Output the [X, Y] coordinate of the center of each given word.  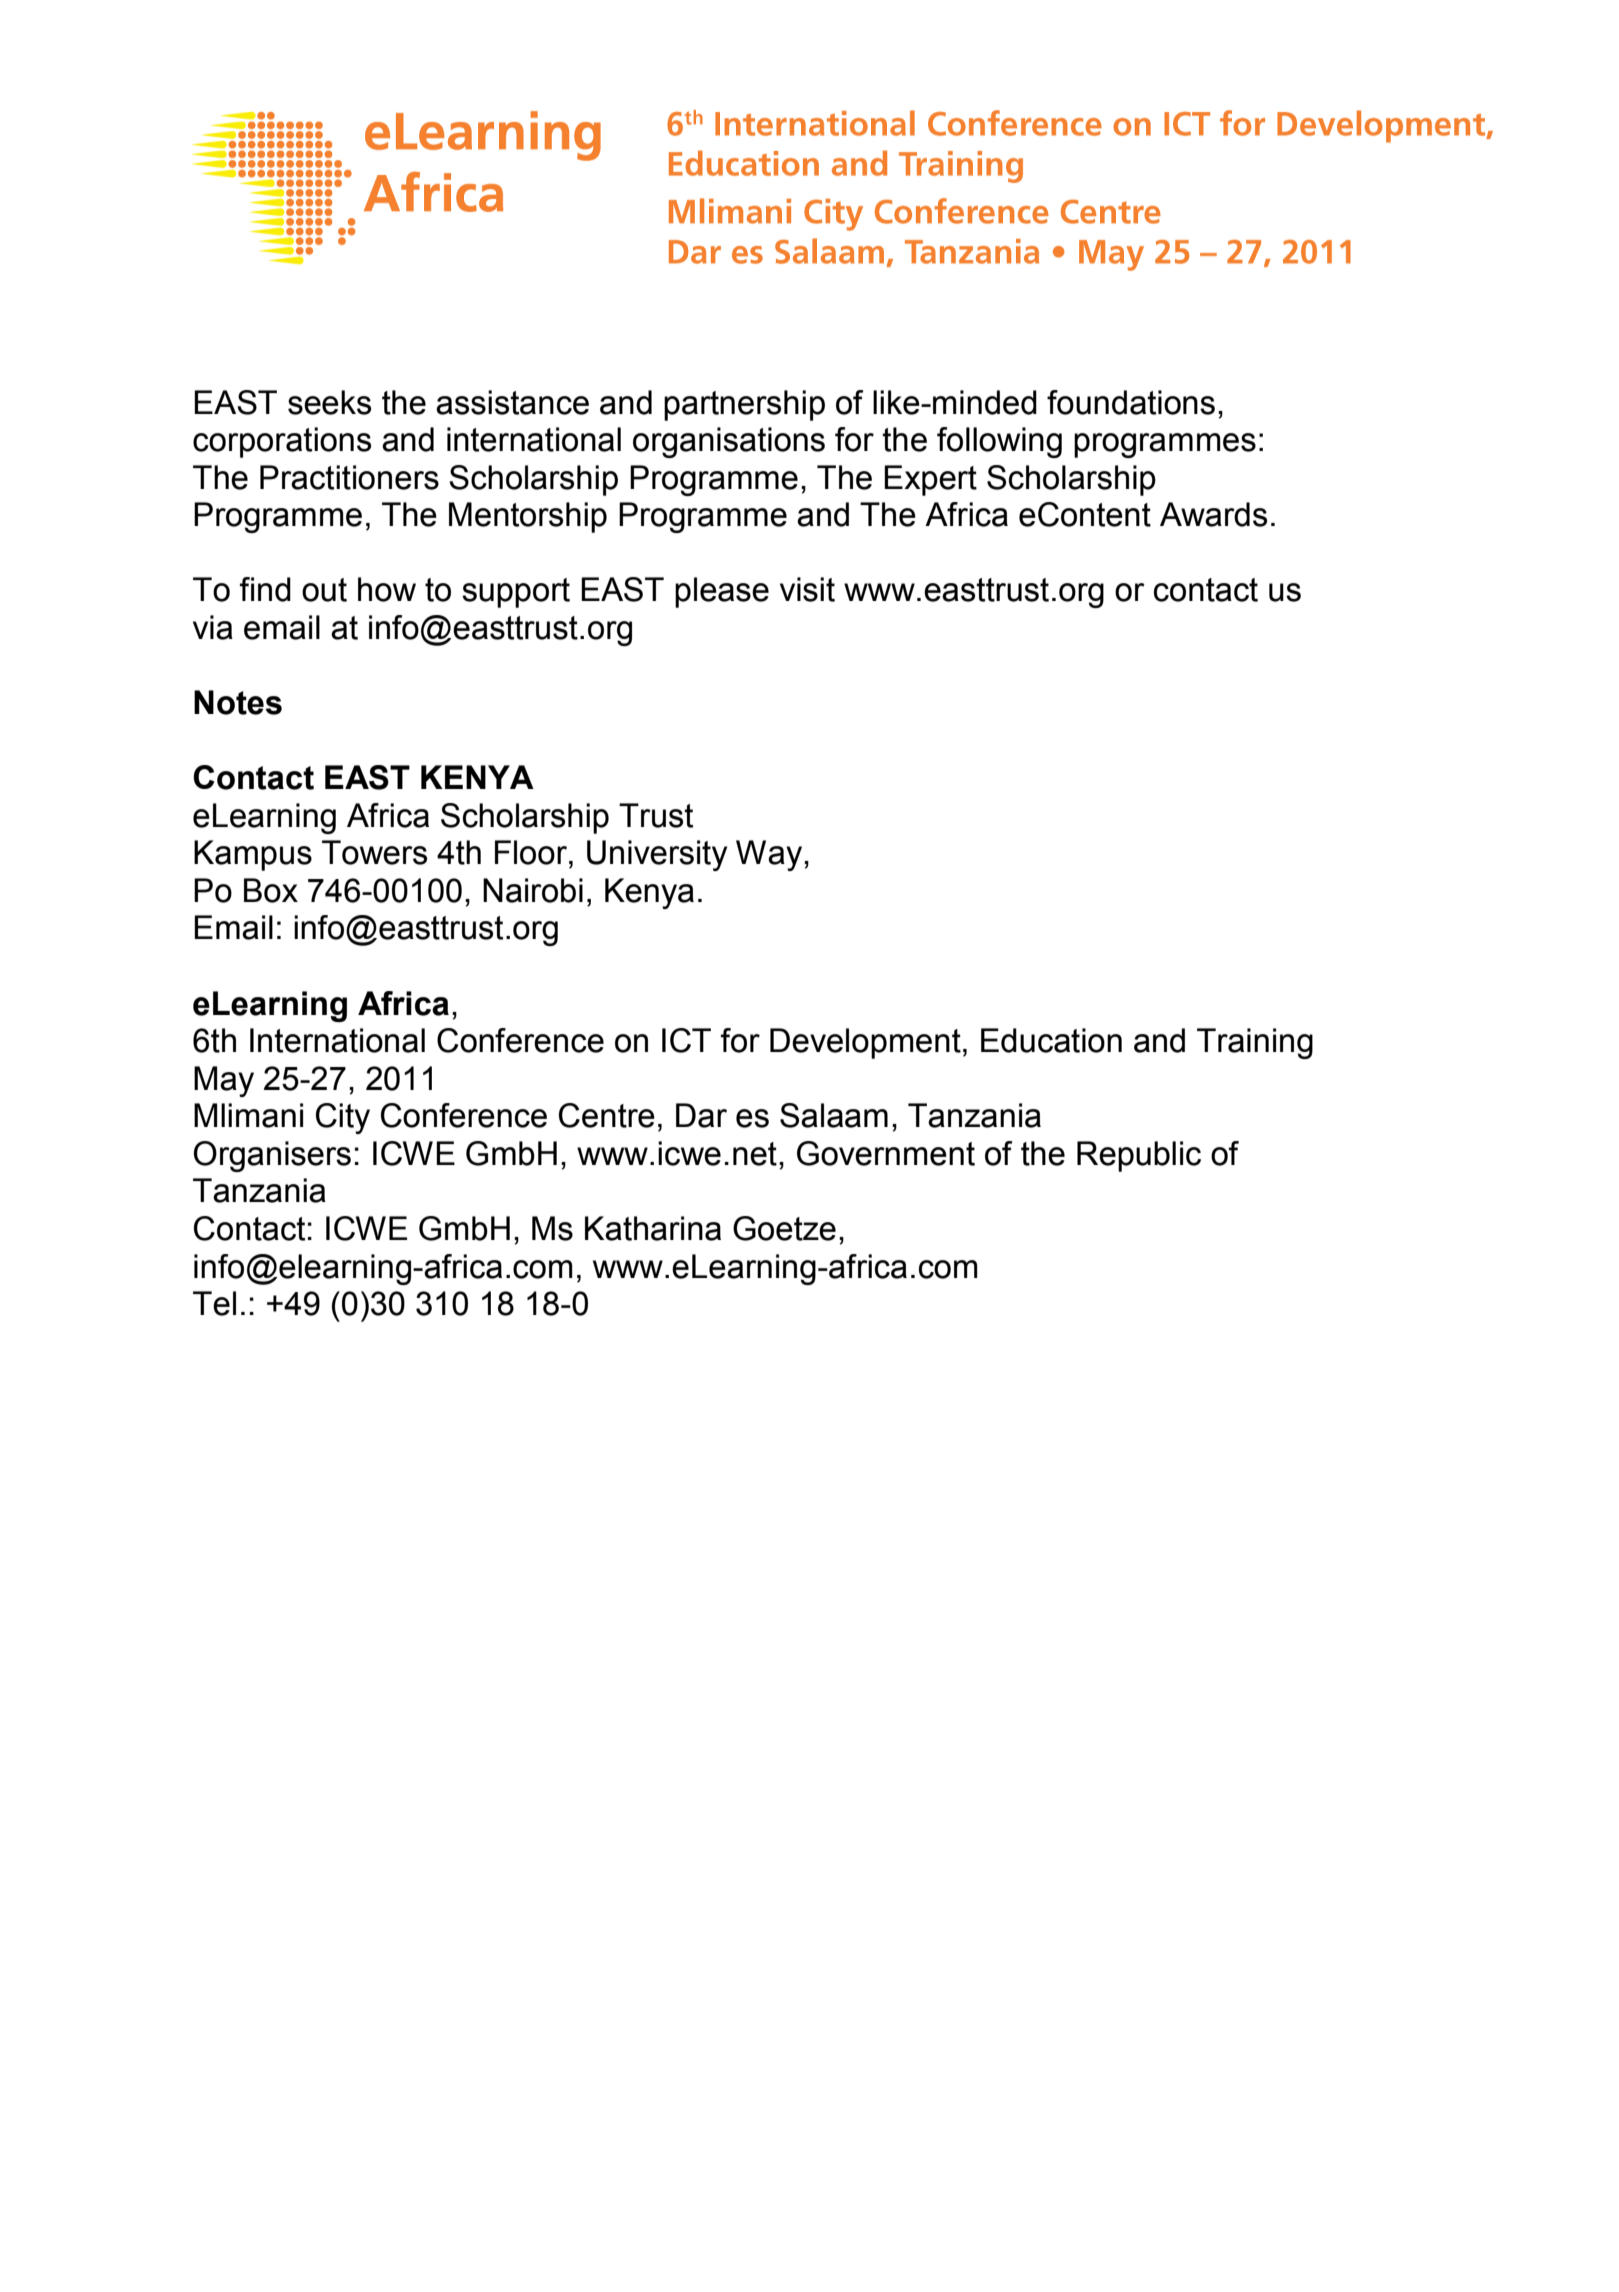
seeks [329, 402]
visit [807, 589]
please [722, 592]
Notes [238, 702]
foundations [1131, 402]
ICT [686, 1040]
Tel [214, 1303]
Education [1051, 1040]
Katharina [653, 1228]
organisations [729, 442]
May [224, 1081]
